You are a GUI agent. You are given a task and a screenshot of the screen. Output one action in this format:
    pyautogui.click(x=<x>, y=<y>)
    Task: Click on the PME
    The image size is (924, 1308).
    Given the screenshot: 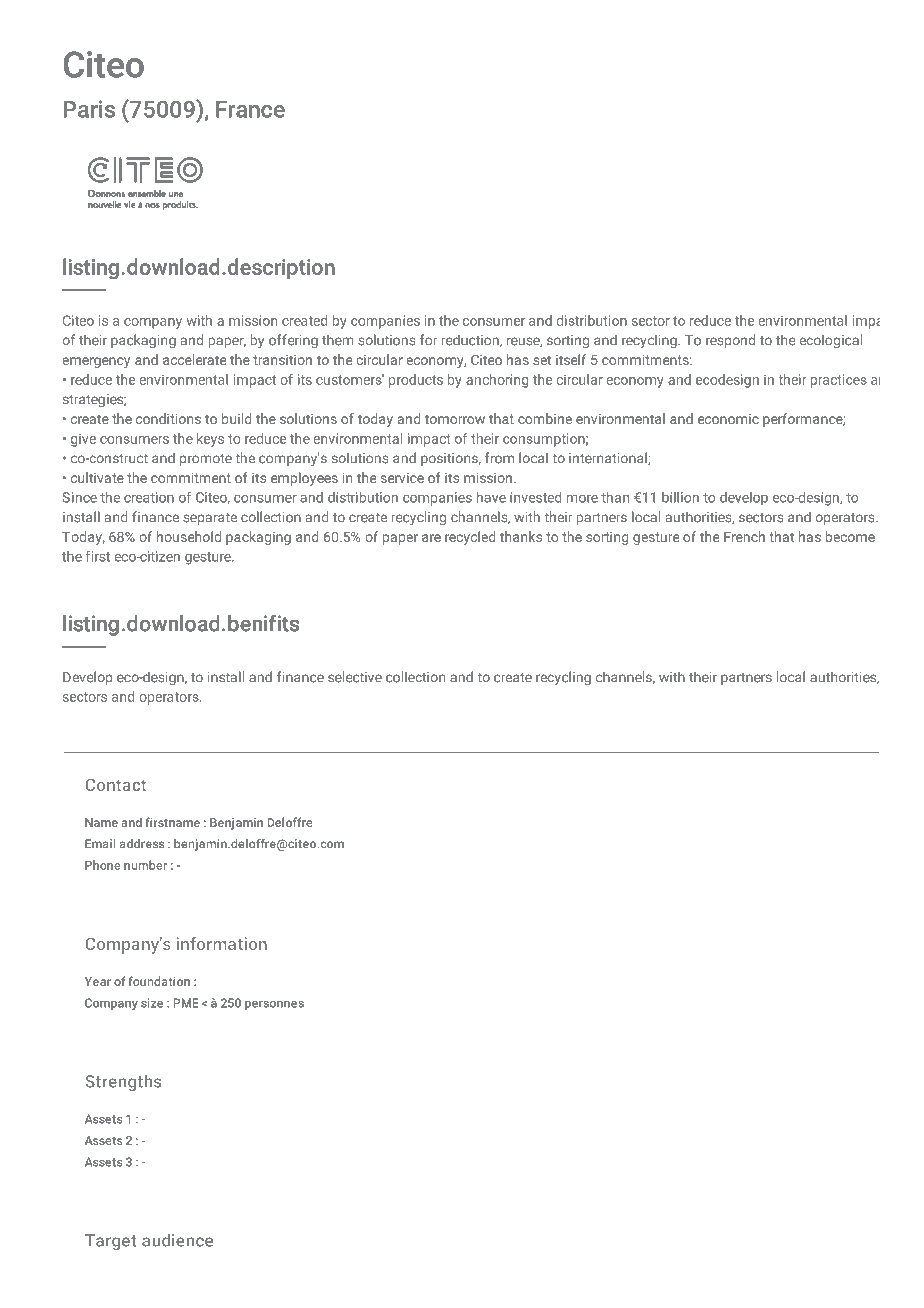 What is the action you would take?
    pyautogui.click(x=186, y=1003)
